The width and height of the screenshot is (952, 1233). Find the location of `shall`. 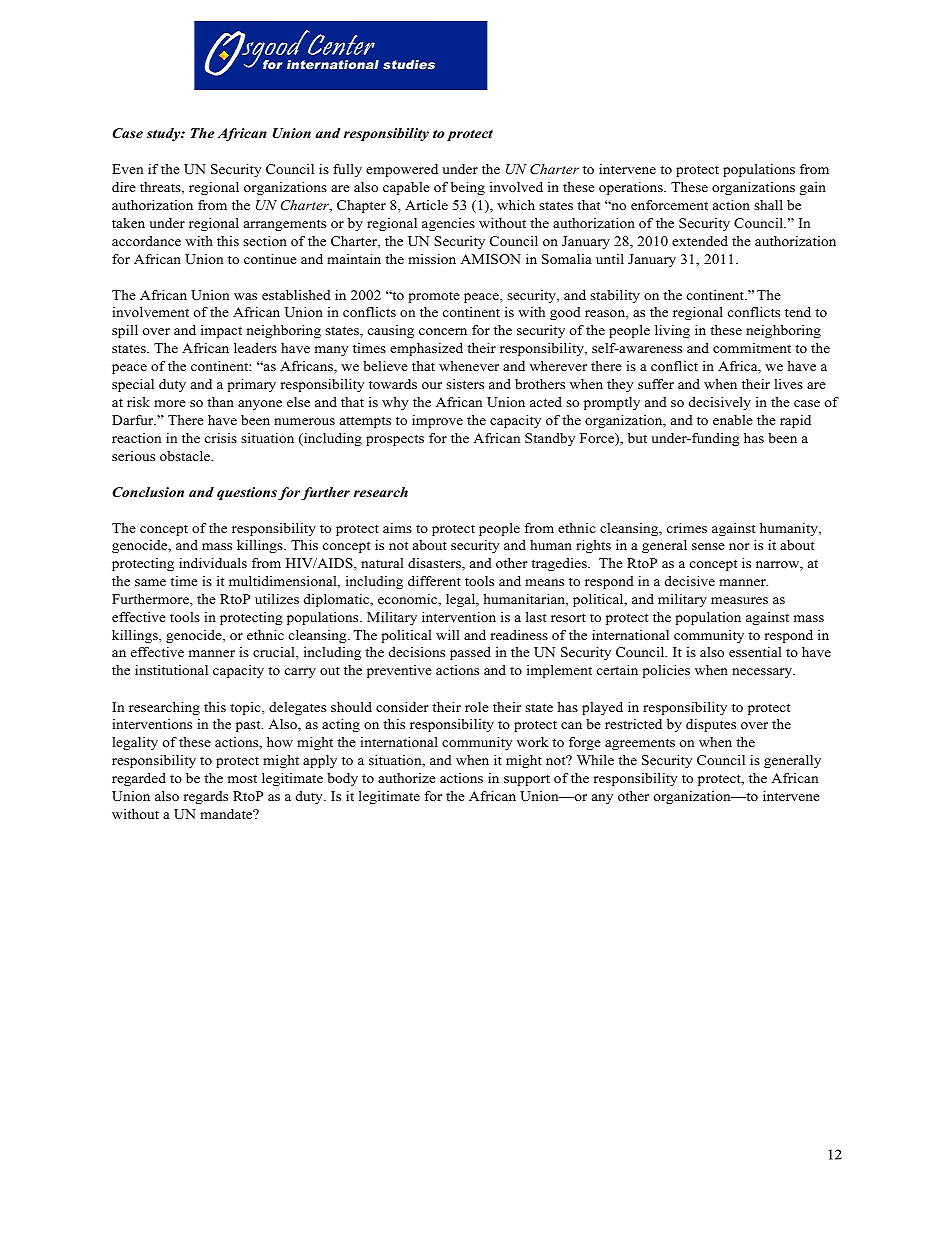

shall is located at coordinates (768, 205).
